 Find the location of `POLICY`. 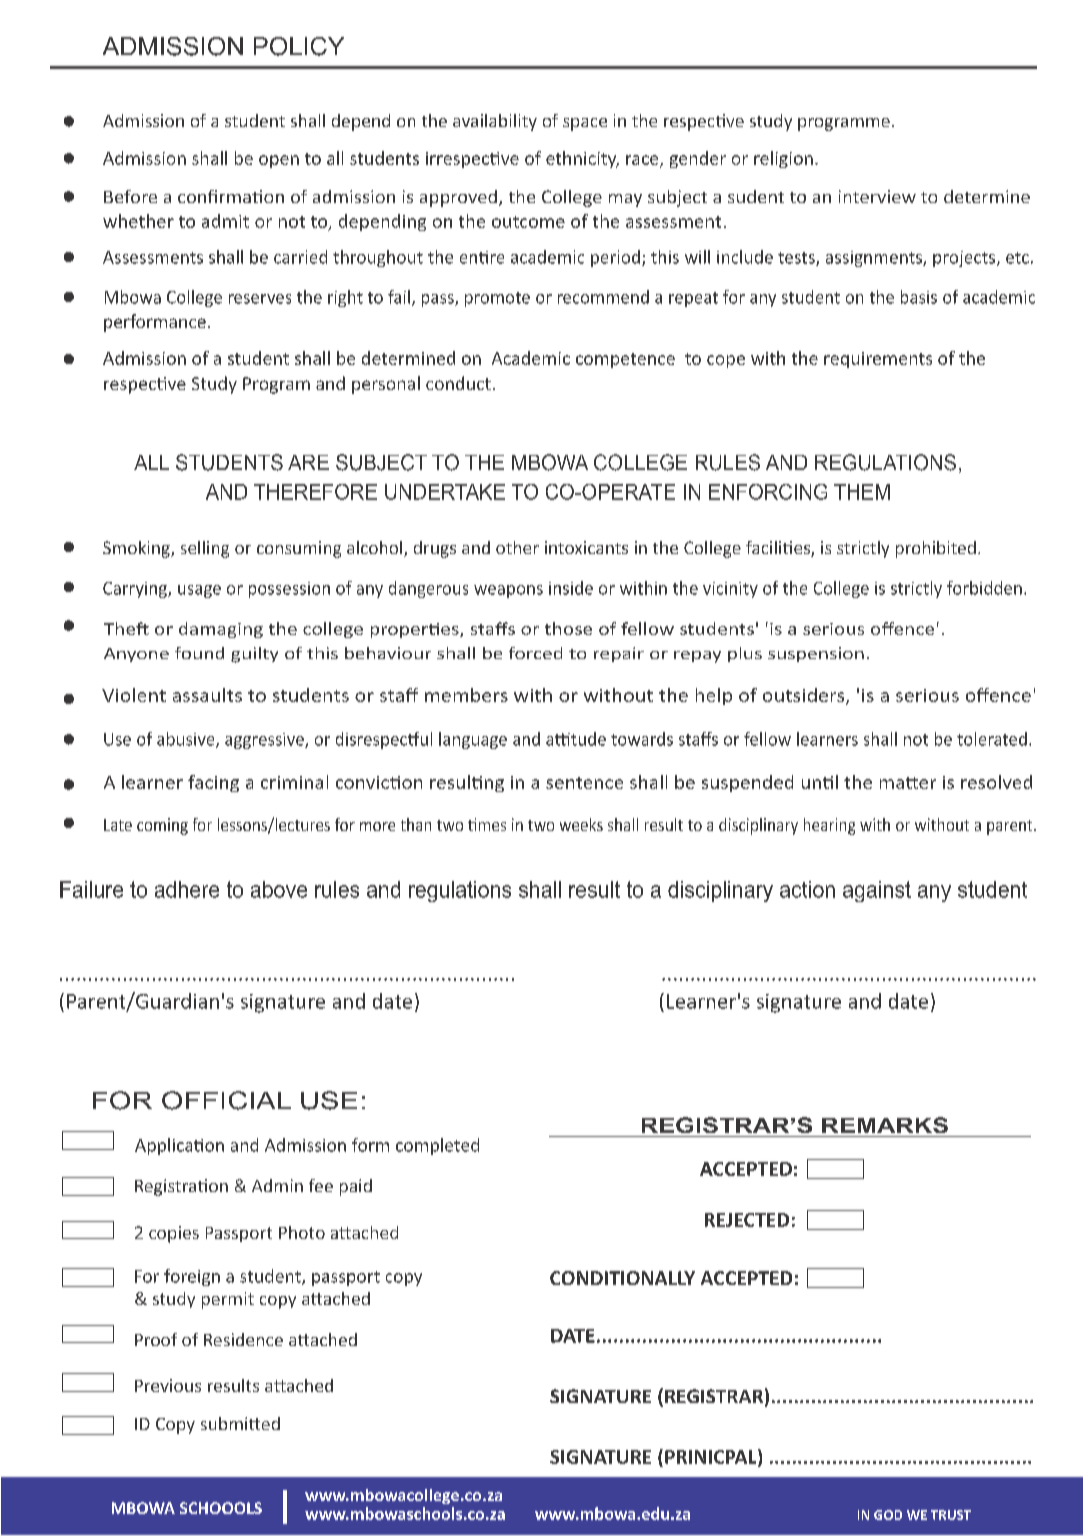

POLICY is located at coordinates (299, 46).
